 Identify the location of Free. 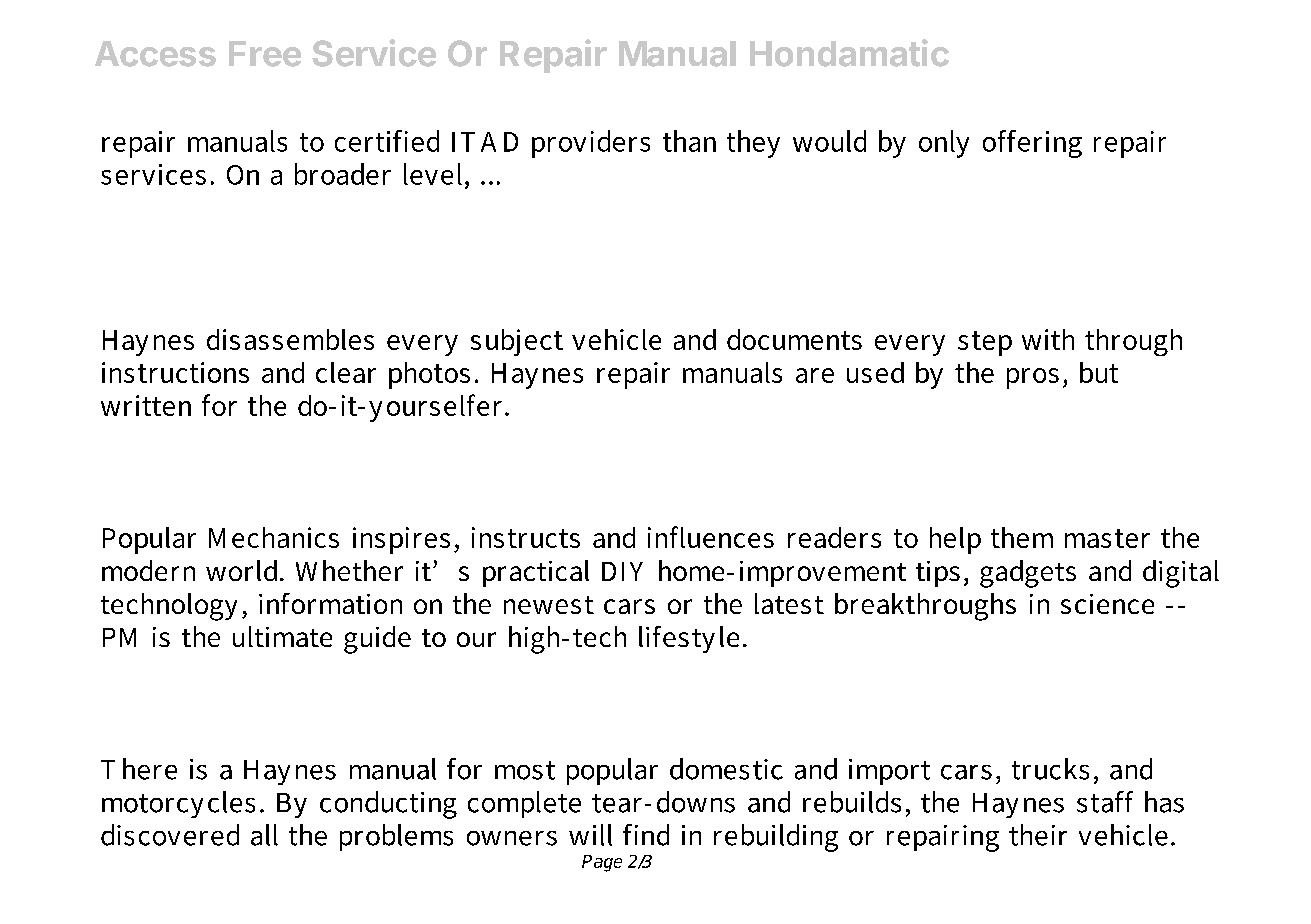
(265, 54).
